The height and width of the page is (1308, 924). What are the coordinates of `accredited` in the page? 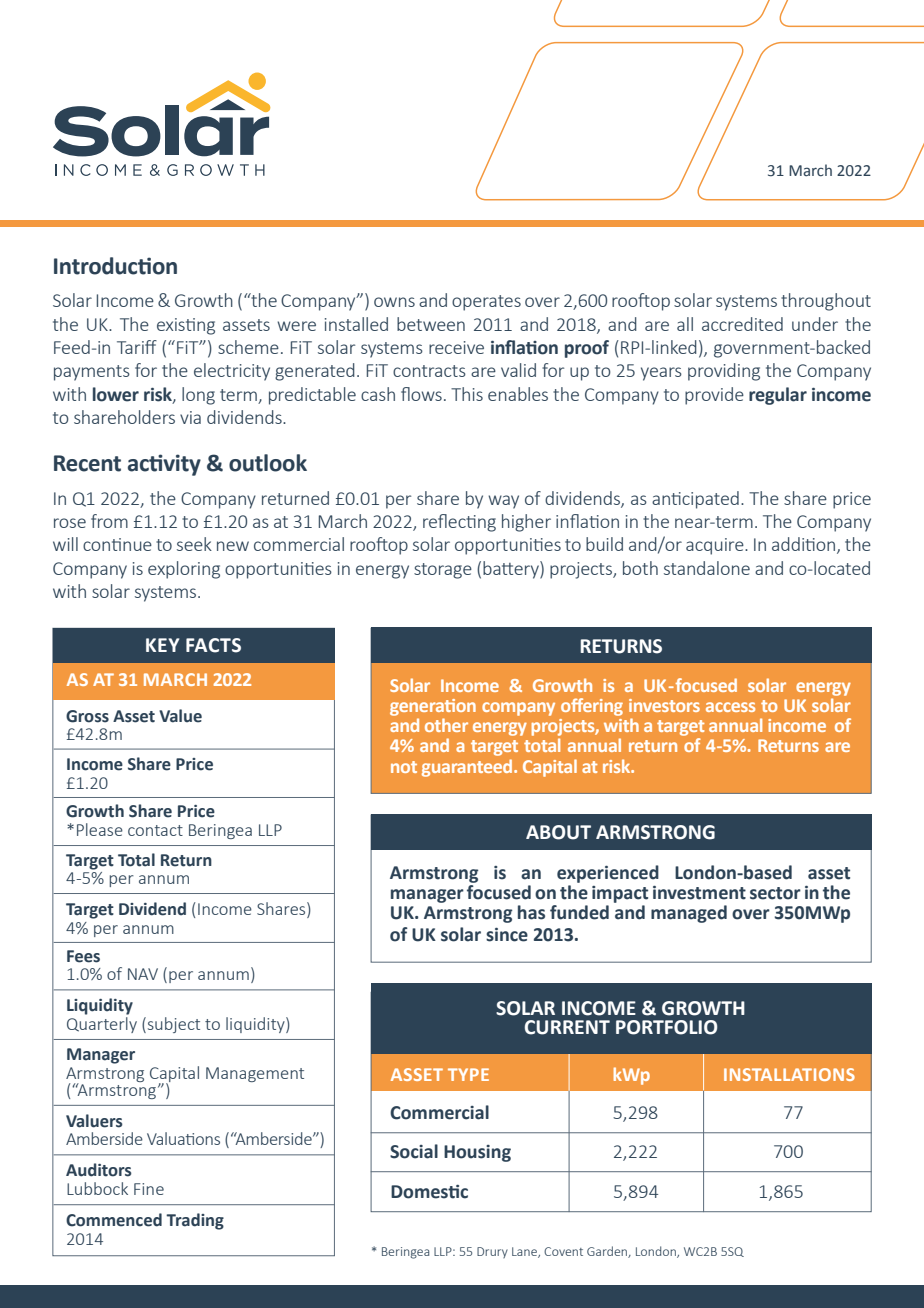 It's located at (742, 324).
